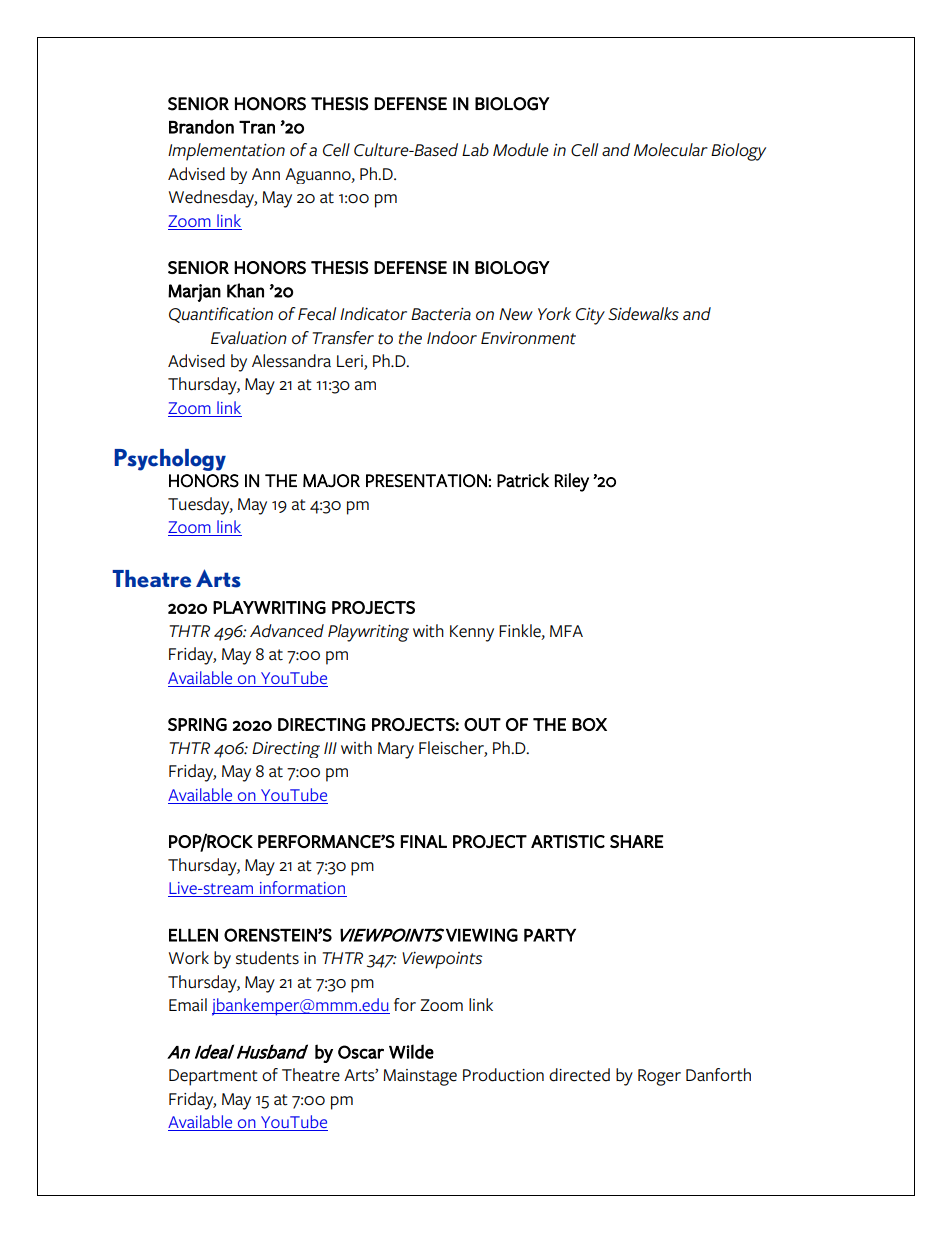  What do you see at coordinates (213, 1077) in the screenshot?
I see `Department` at bounding box center [213, 1077].
